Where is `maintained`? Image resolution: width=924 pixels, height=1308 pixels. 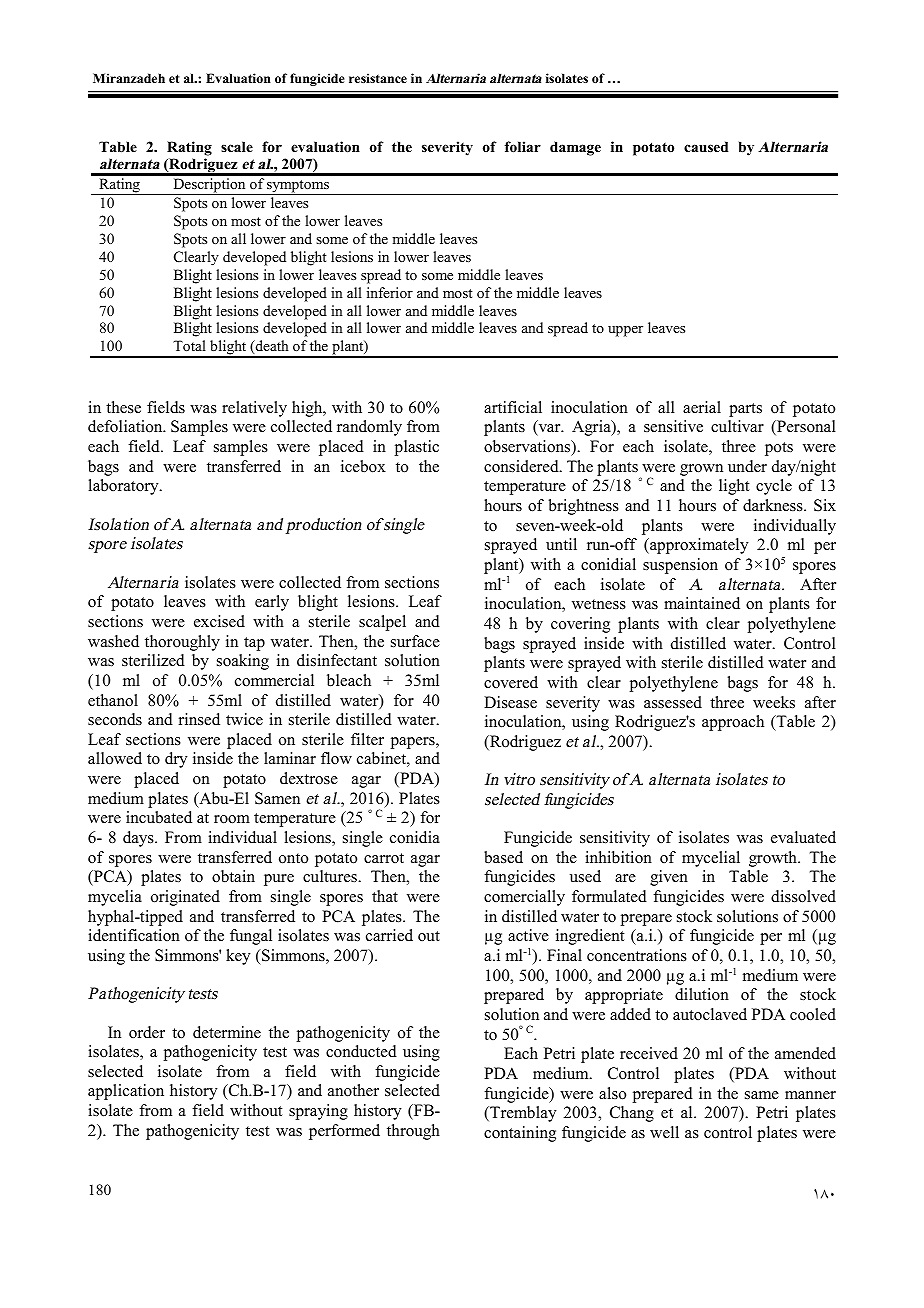 maintained is located at coordinates (702, 603).
